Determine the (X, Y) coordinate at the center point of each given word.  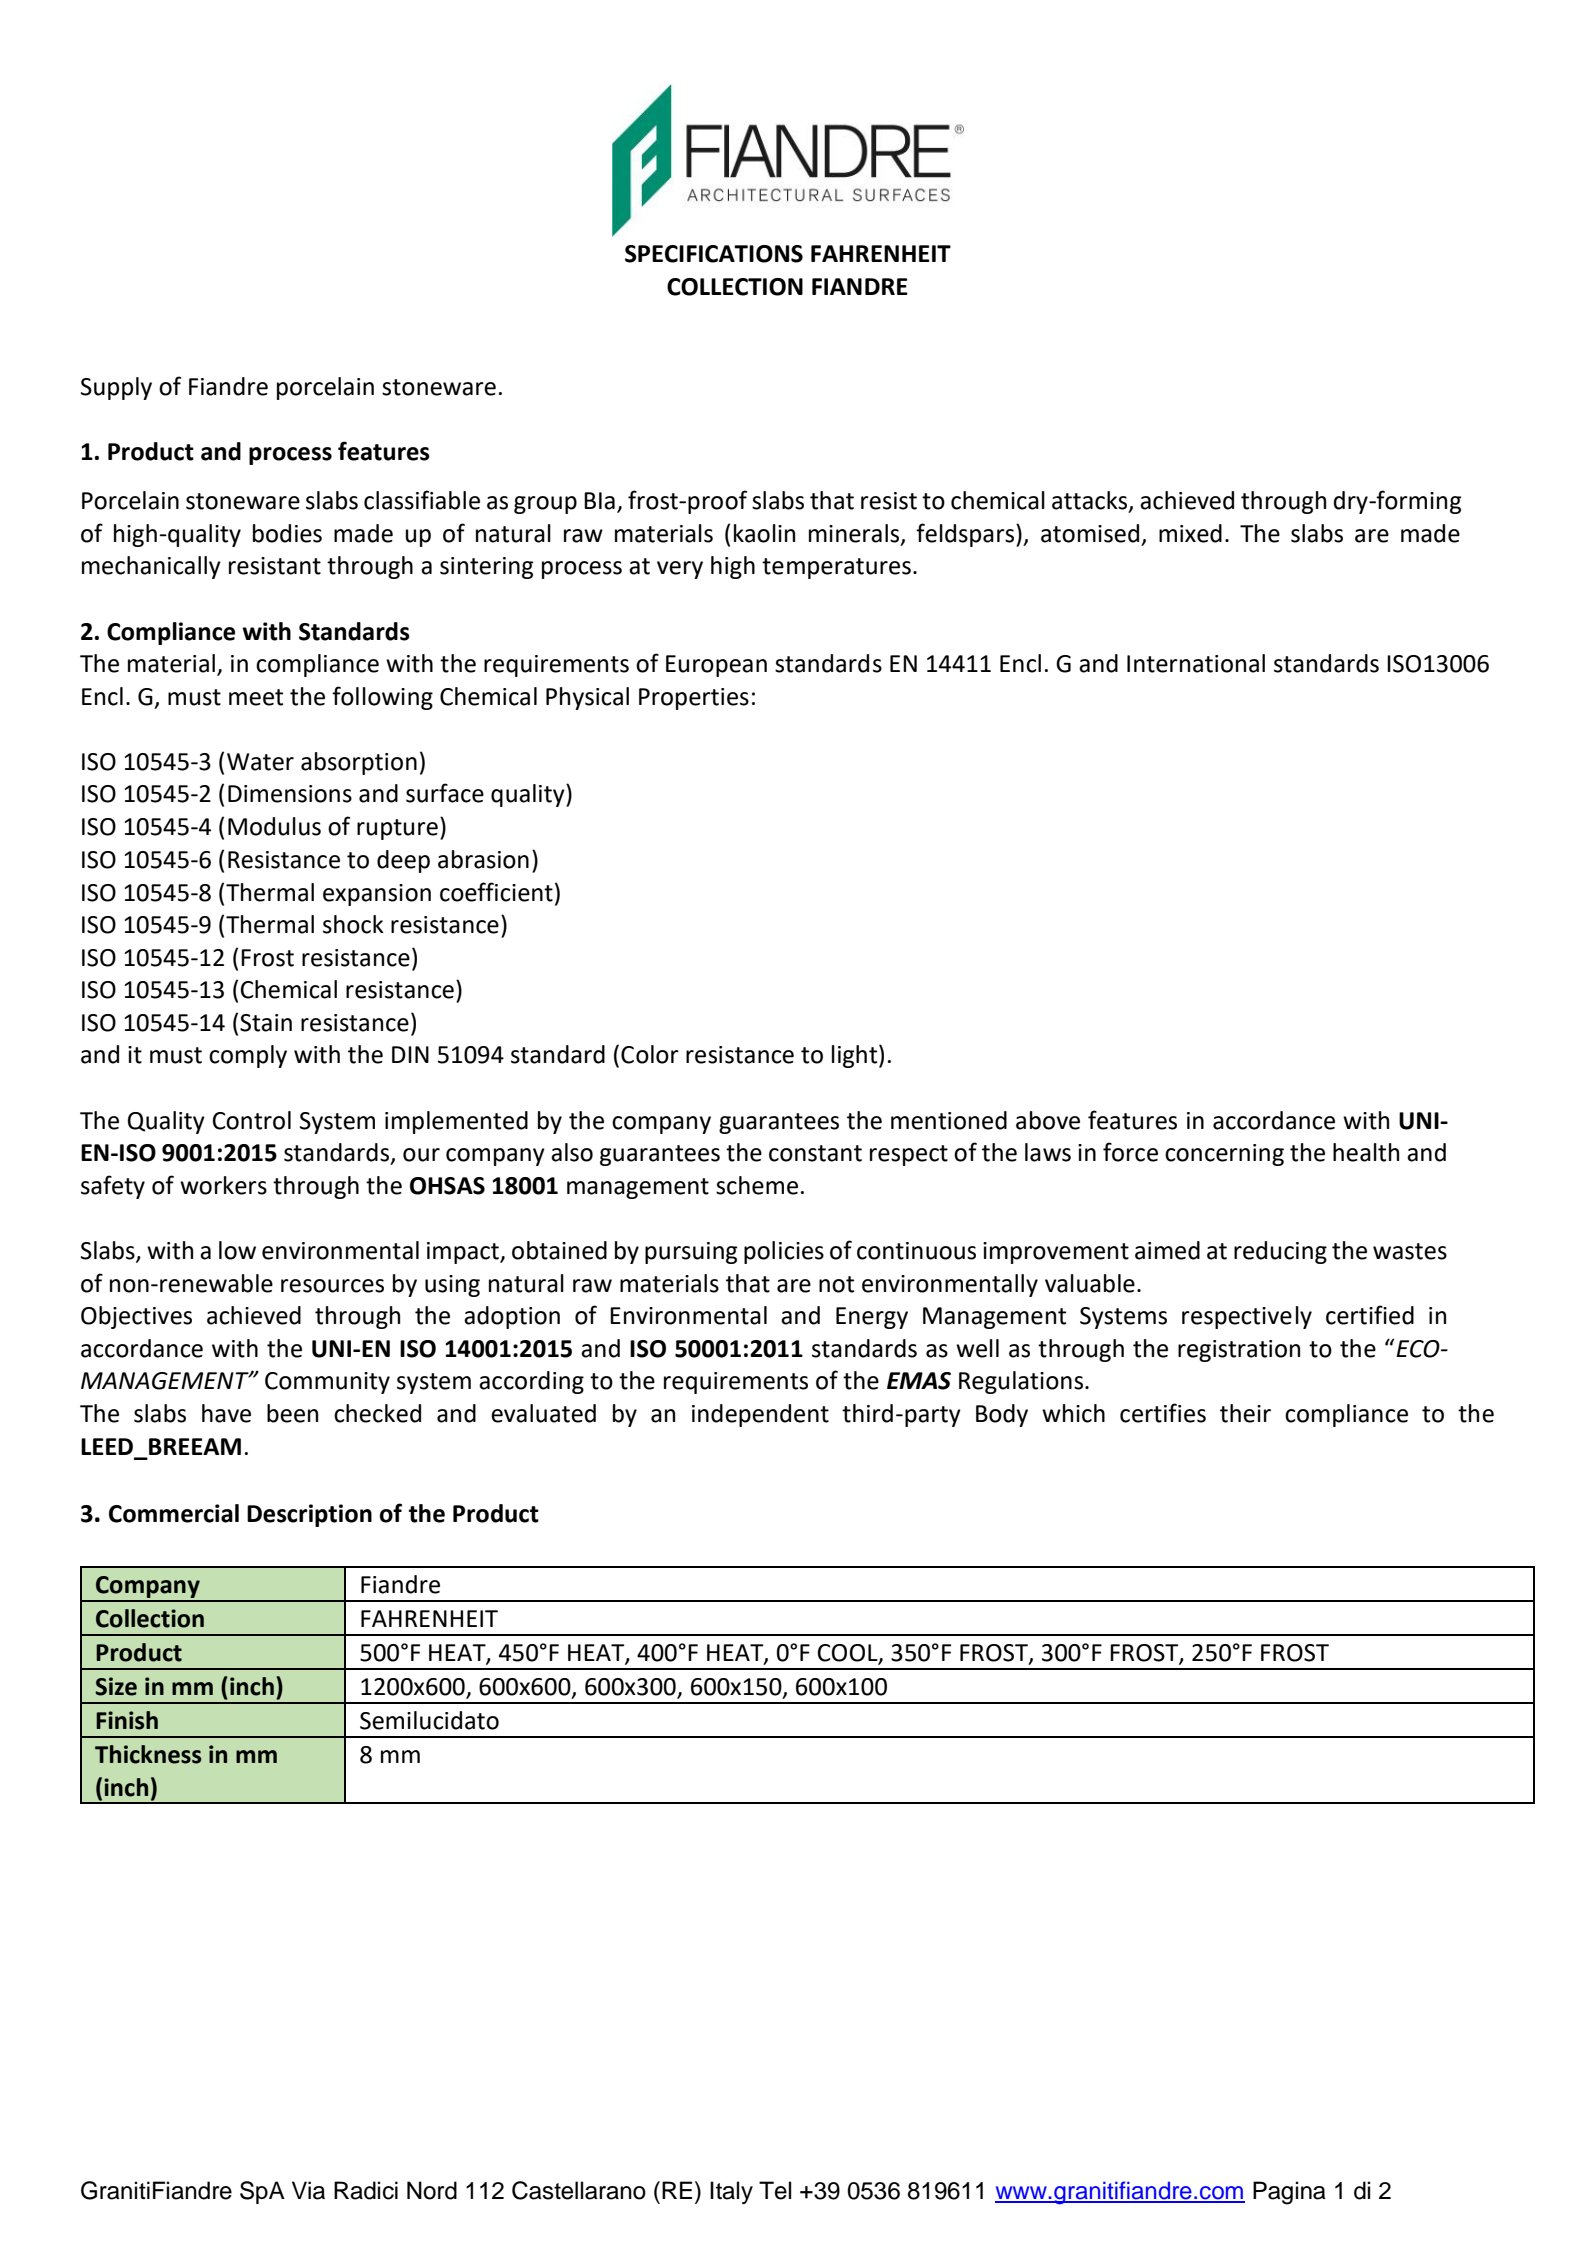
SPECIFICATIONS (714, 254)
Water (260, 762)
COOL (849, 1654)
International (1196, 663)
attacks (1091, 501)
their (1245, 1413)
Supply (116, 388)
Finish (127, 1720)
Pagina (1289, 2193)
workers (223, 1185)
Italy (731, 2192)
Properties (694, 699)
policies (784, 1252)
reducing (1280, 1252)
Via (308, 2190)
